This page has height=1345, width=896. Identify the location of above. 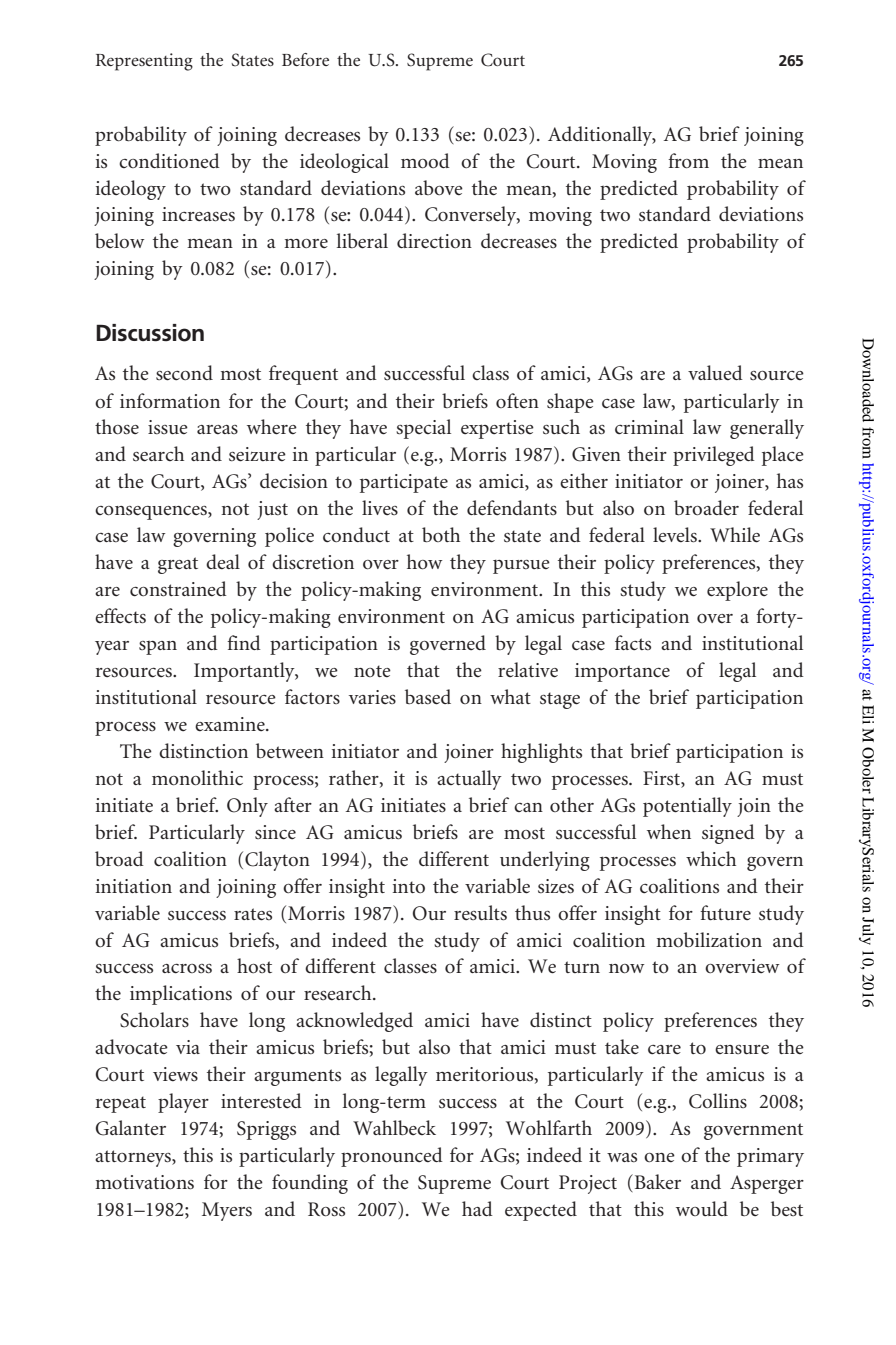
(439, 187).
